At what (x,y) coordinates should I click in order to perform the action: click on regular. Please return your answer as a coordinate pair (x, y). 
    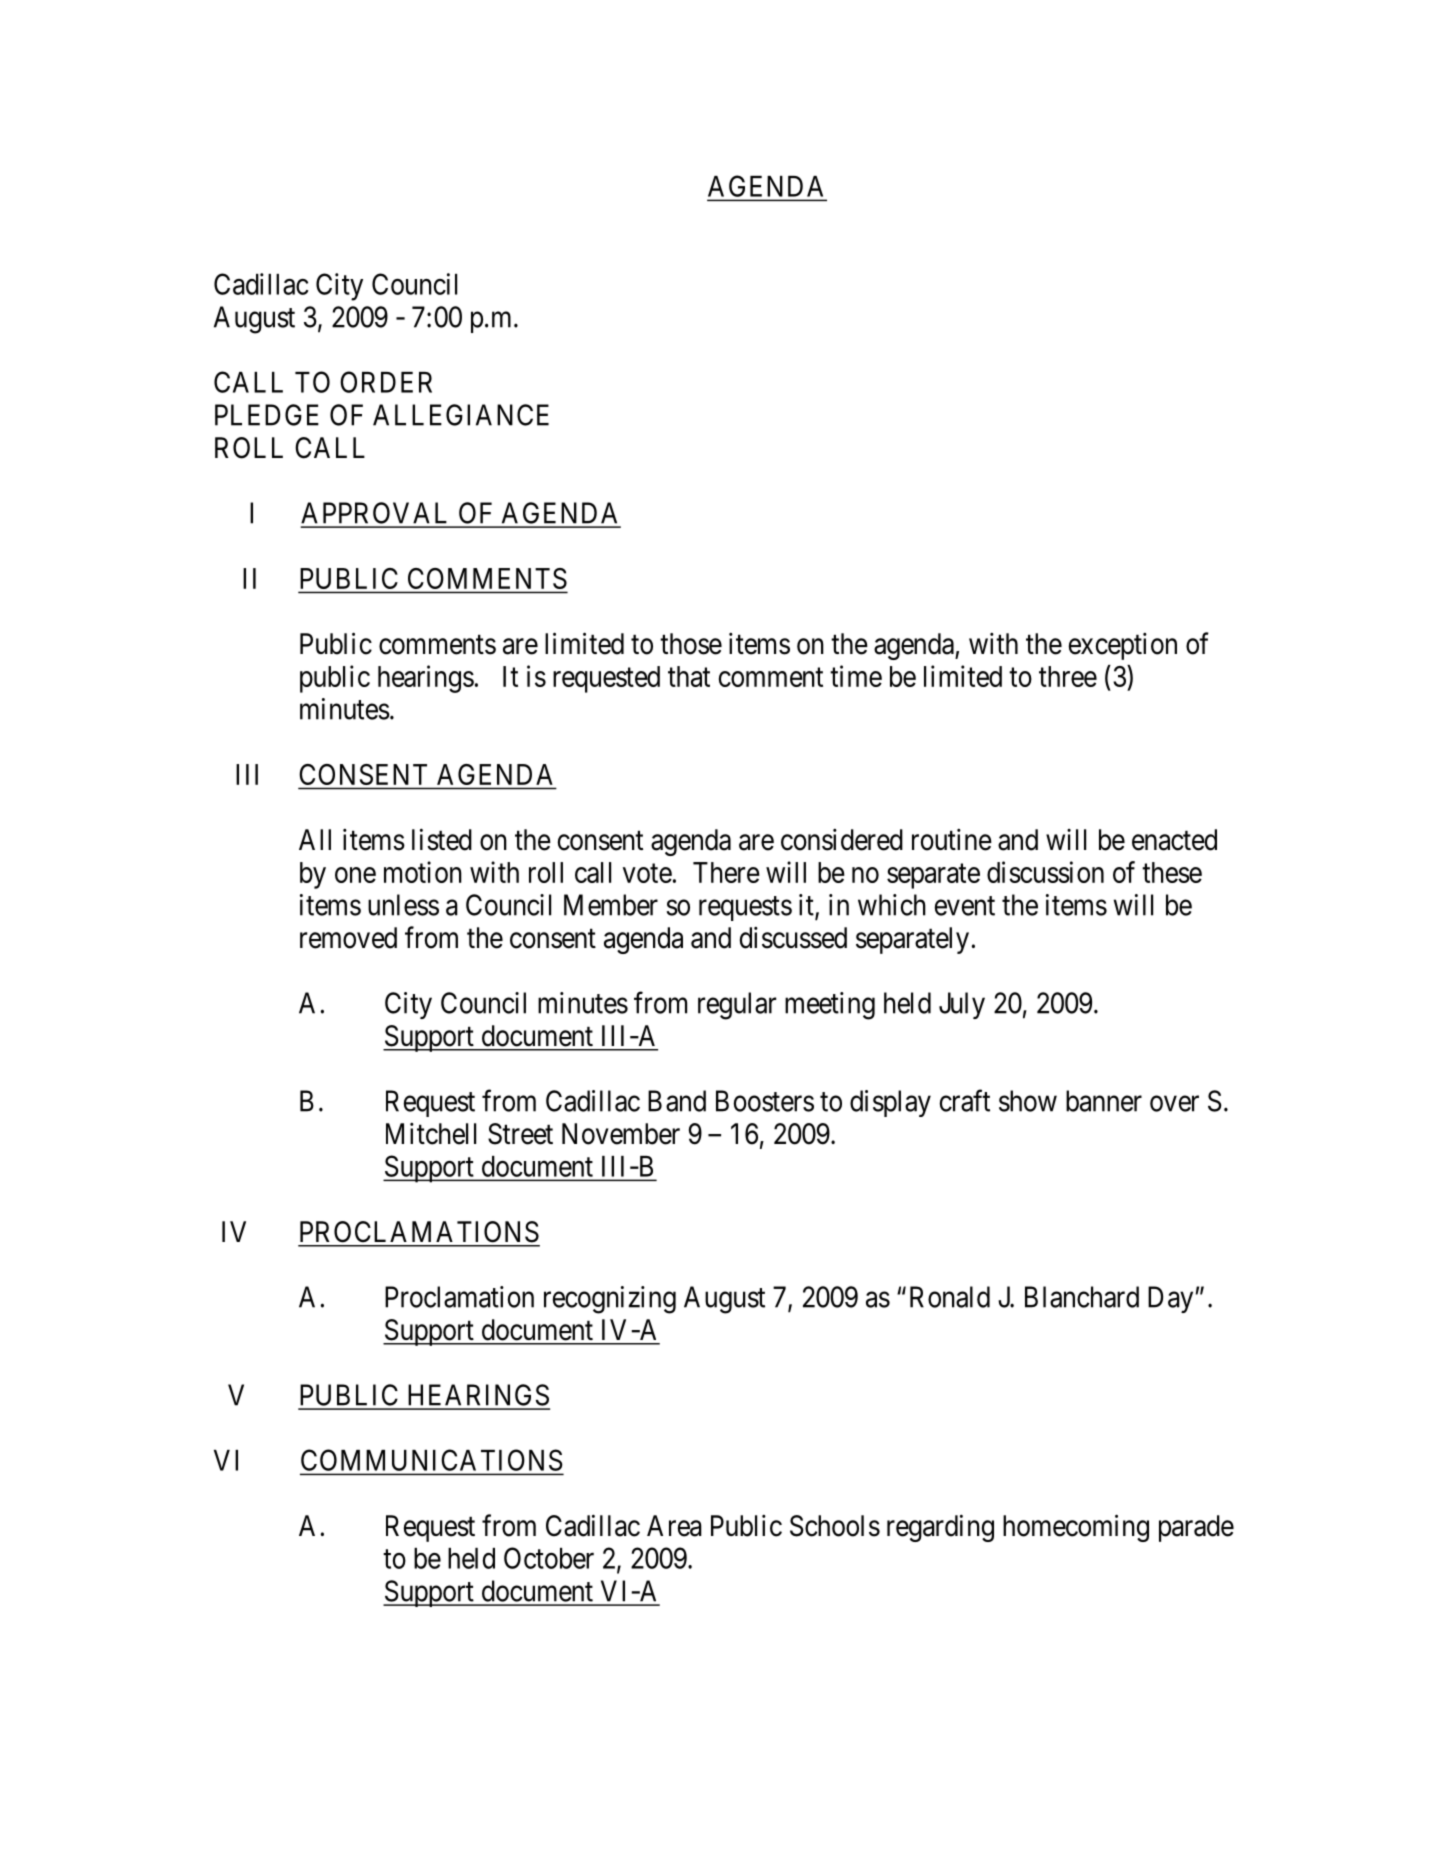
    Looking at the image, I should click on (737, 1006).
